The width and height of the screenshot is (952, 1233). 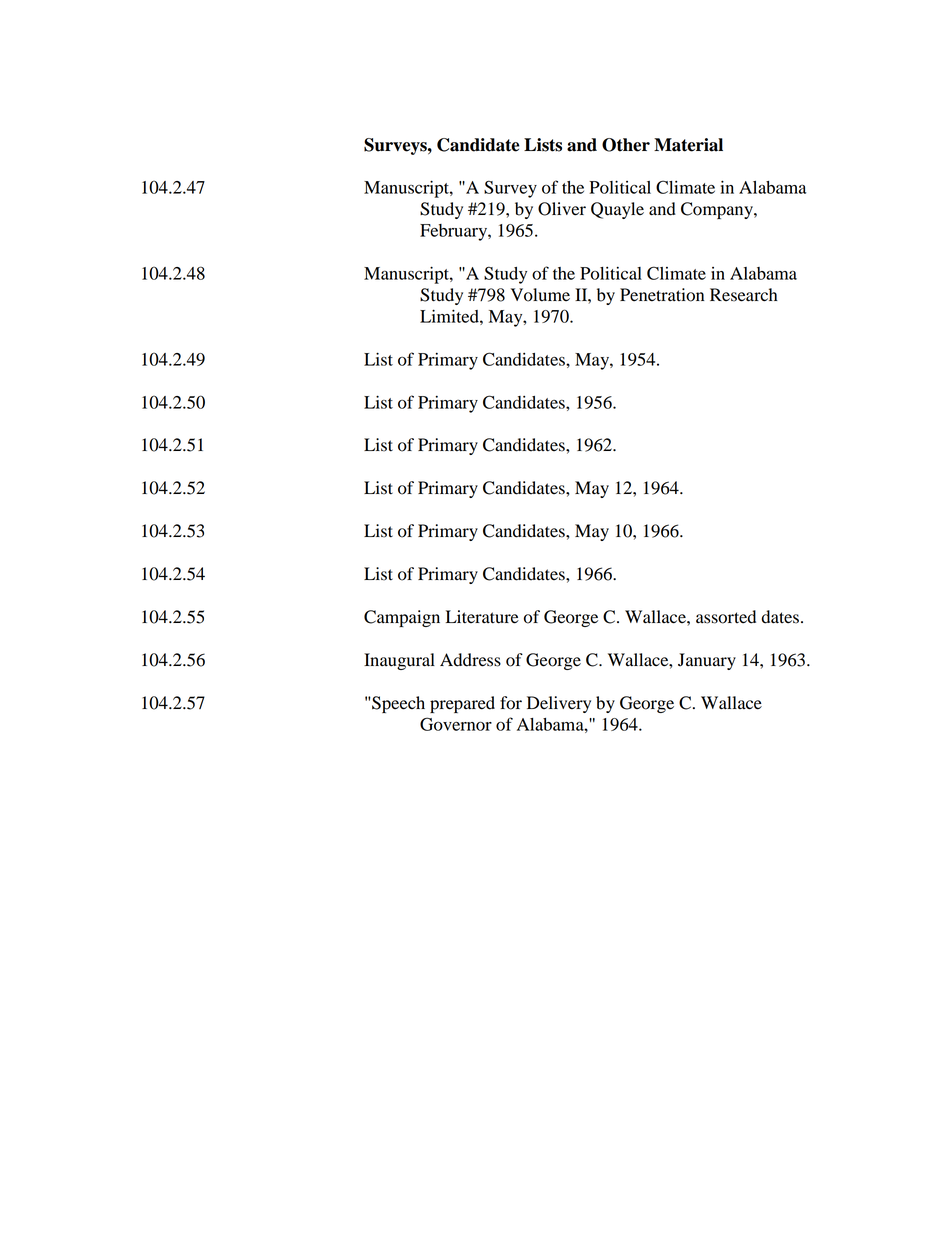 I want to click on Volume, so click(x=540, y=295).
